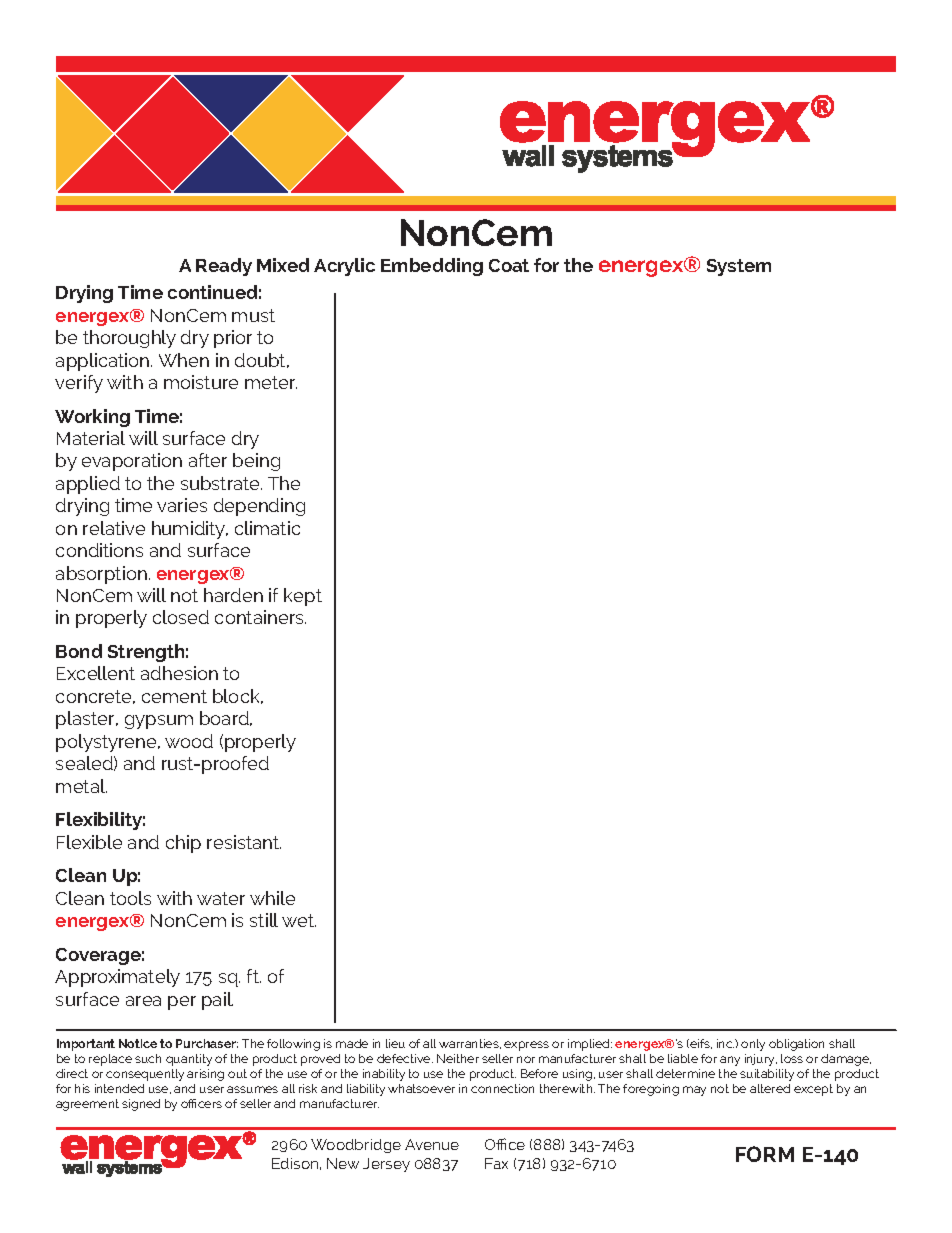  I want to click on Embedding, so click(432, 267).
